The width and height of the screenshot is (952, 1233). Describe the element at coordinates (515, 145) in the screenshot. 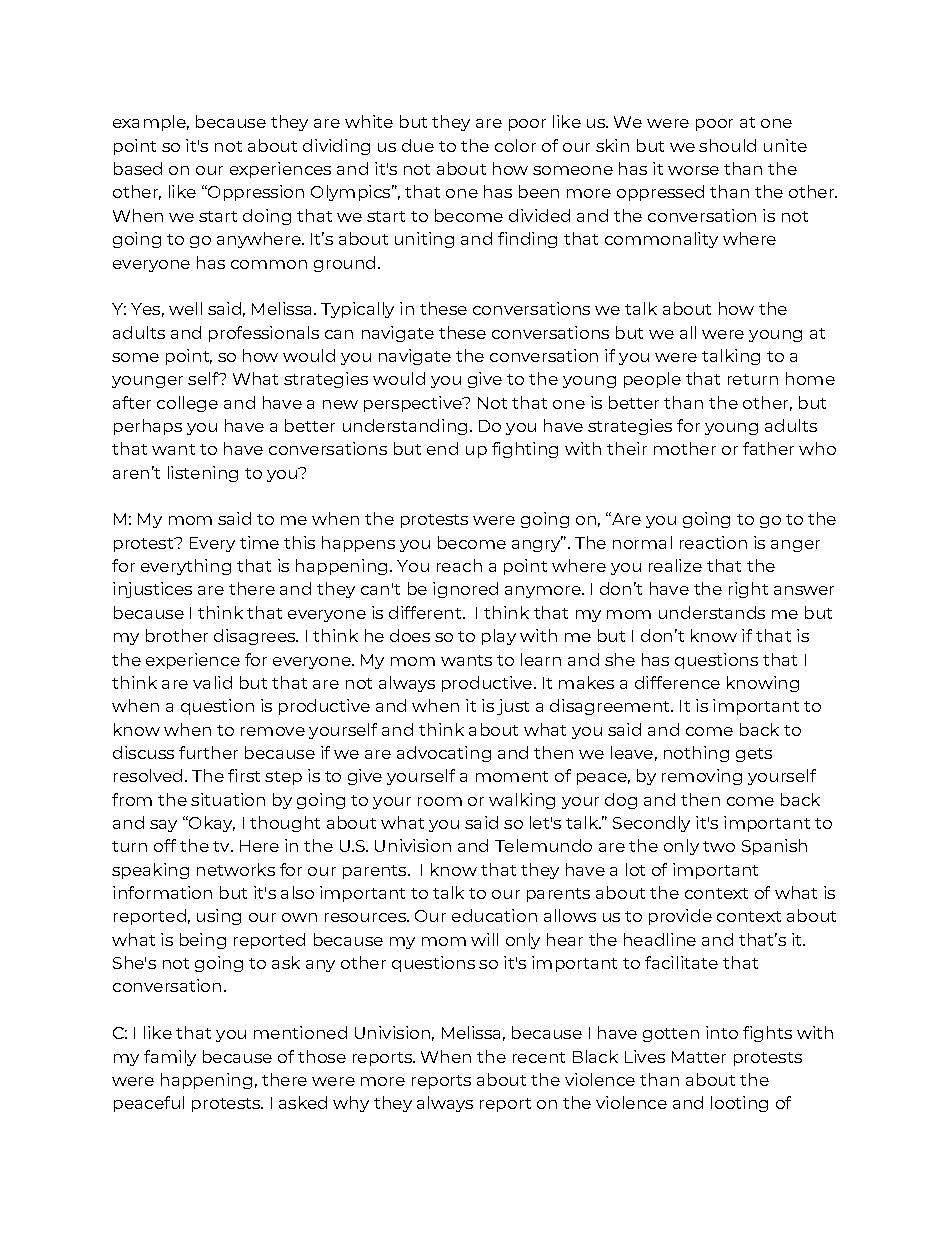

I see `color` at that location.
